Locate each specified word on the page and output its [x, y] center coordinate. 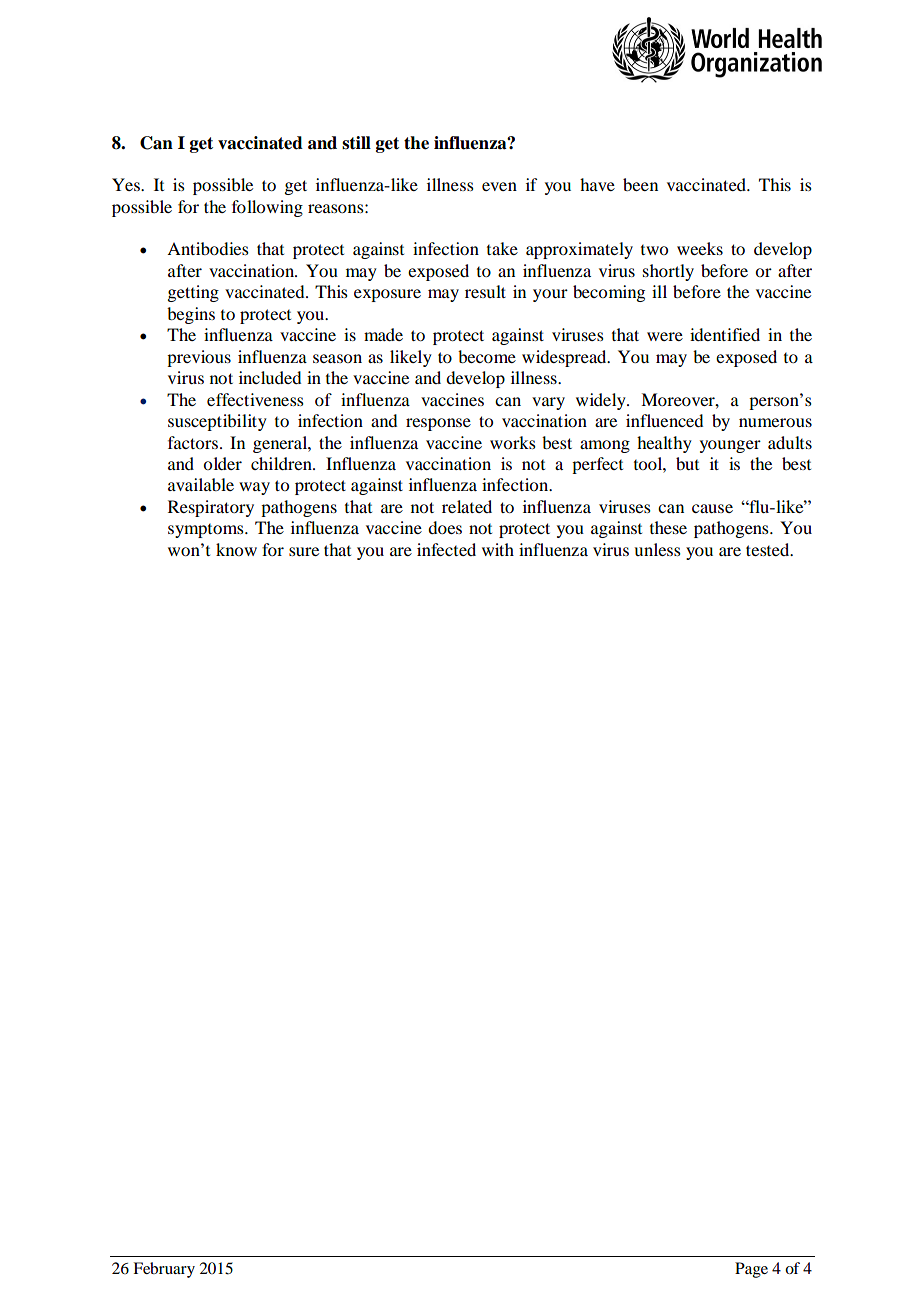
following [267, 208]
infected [446, 549]
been [640, 184]
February [164, 1270]
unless [657, 549]
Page [751, 1270]
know [236, 549]
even [499, 186]
